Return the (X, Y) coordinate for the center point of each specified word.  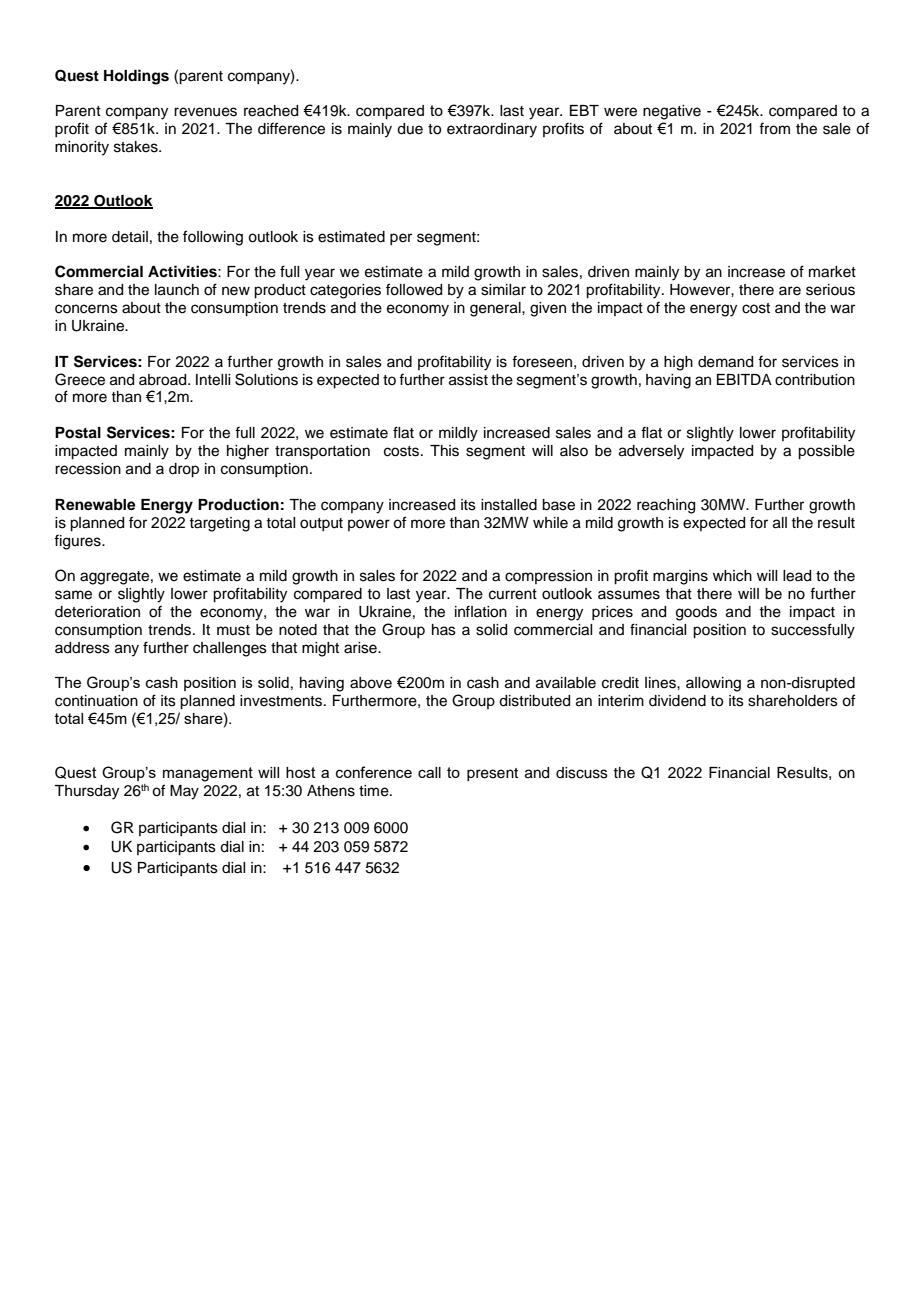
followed (414, 289)
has (444, 630)
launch (177, 290)
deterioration (97, 612)
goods (696, 613)
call (429, 772)
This (444, 451)
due (410, 129)
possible (826, 452)
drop (184, 470)
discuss (582, 773)
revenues (205, 112)
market (832, 272)
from (774, 128)
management (208, 774)
